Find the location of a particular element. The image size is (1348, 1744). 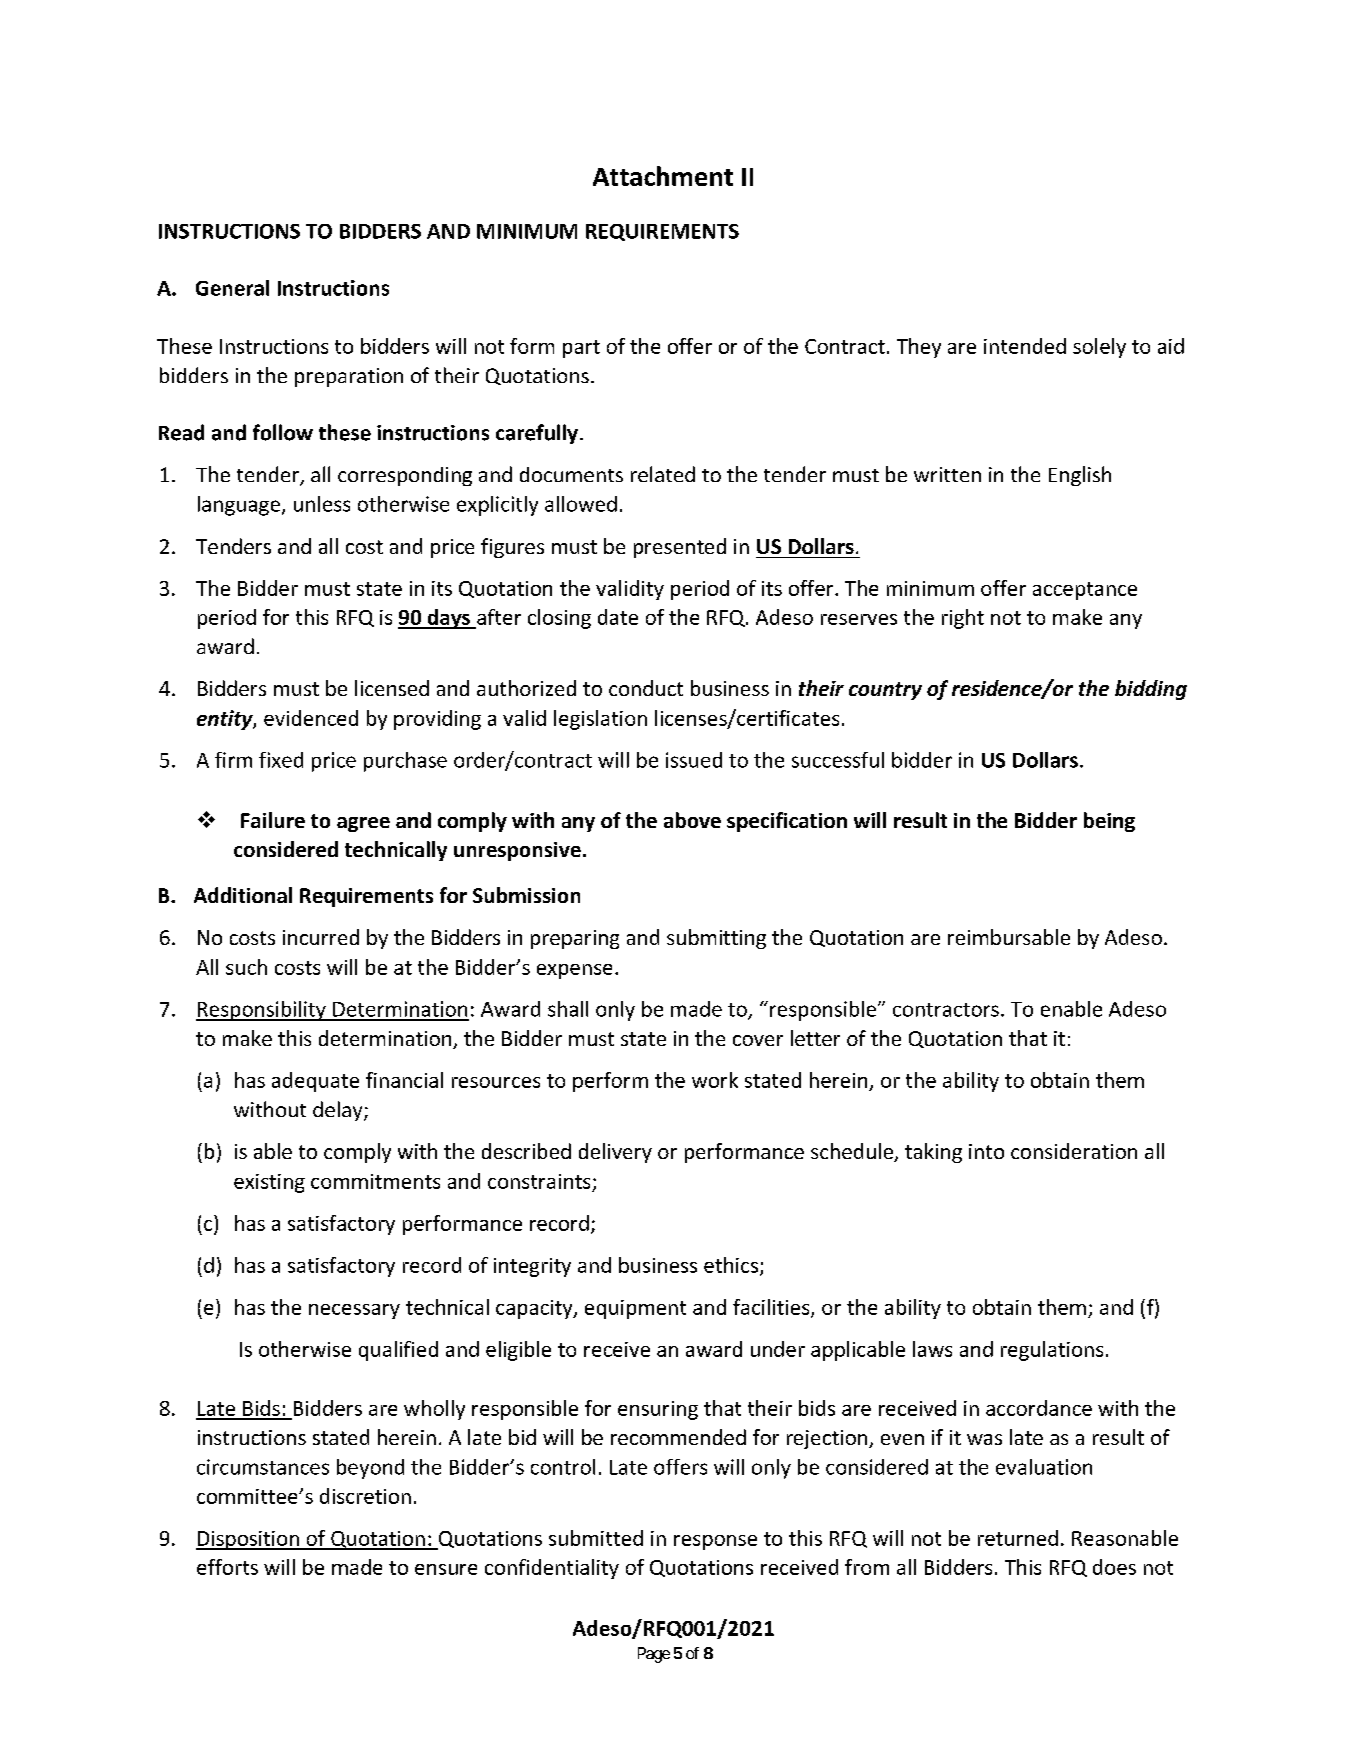

incurred is located at coordinates (321, 937).
